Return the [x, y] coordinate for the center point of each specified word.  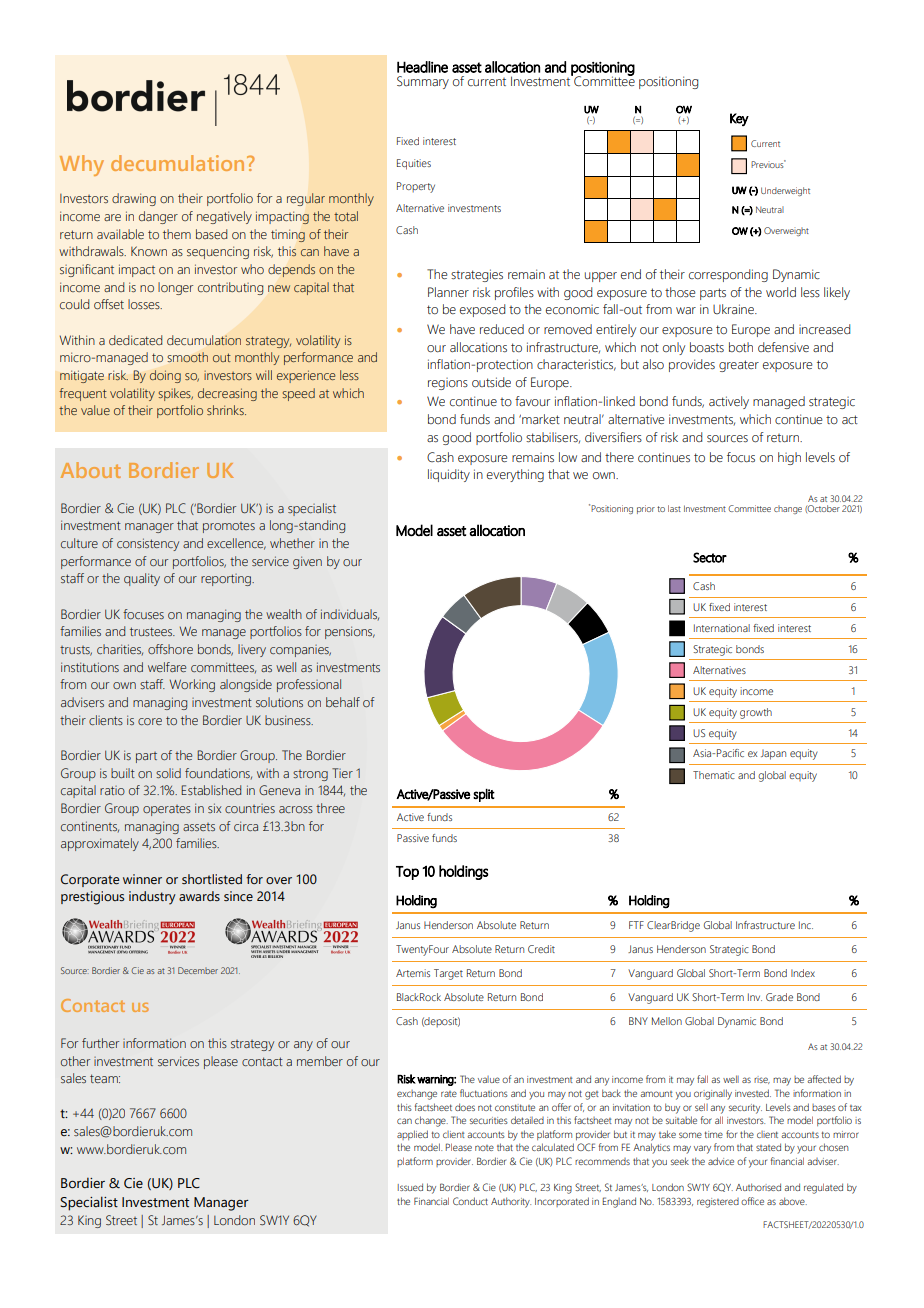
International [722, 628]
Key [739, 119]
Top [407, 873]
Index [803, 973]
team [105, 1078]
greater [739, 366]
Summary [423, 82]
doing [165, 376]
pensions [350, 632]
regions [448, 384]
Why [82, 165]
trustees [152, 631]
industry [152, 898]
